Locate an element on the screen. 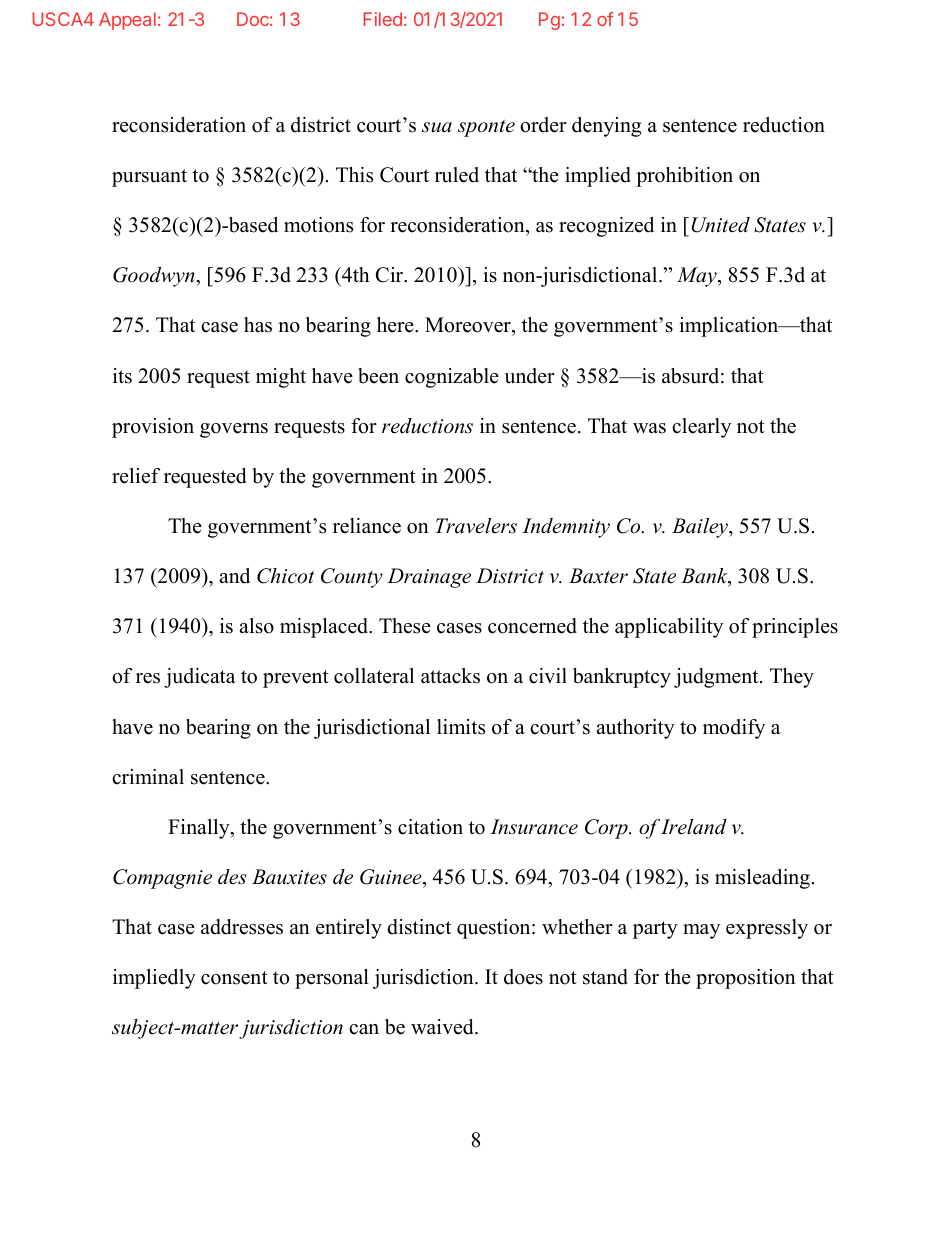 This screenshot has width=952, height=1233. Filed is located at coordinates (382, 19).
